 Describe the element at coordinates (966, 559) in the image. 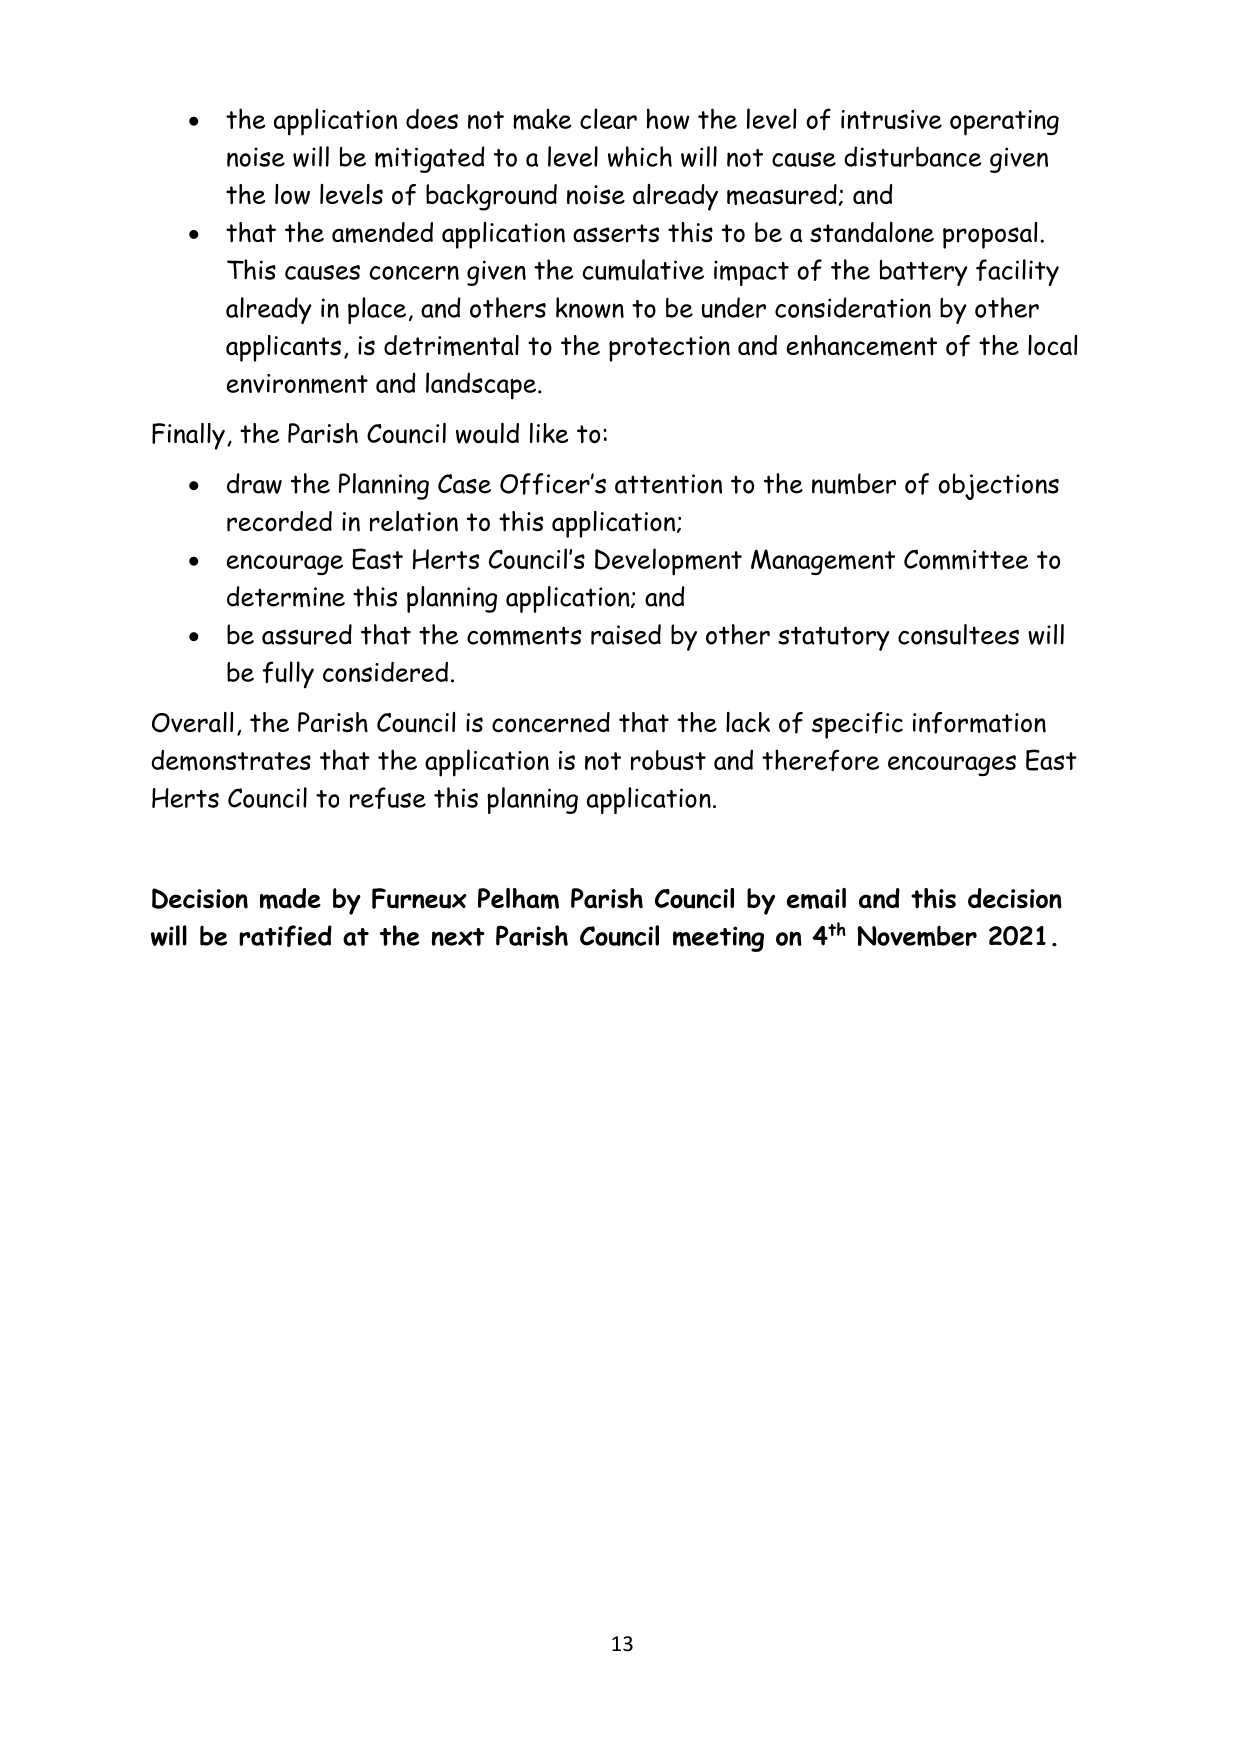

I see `Committee` at that location.
